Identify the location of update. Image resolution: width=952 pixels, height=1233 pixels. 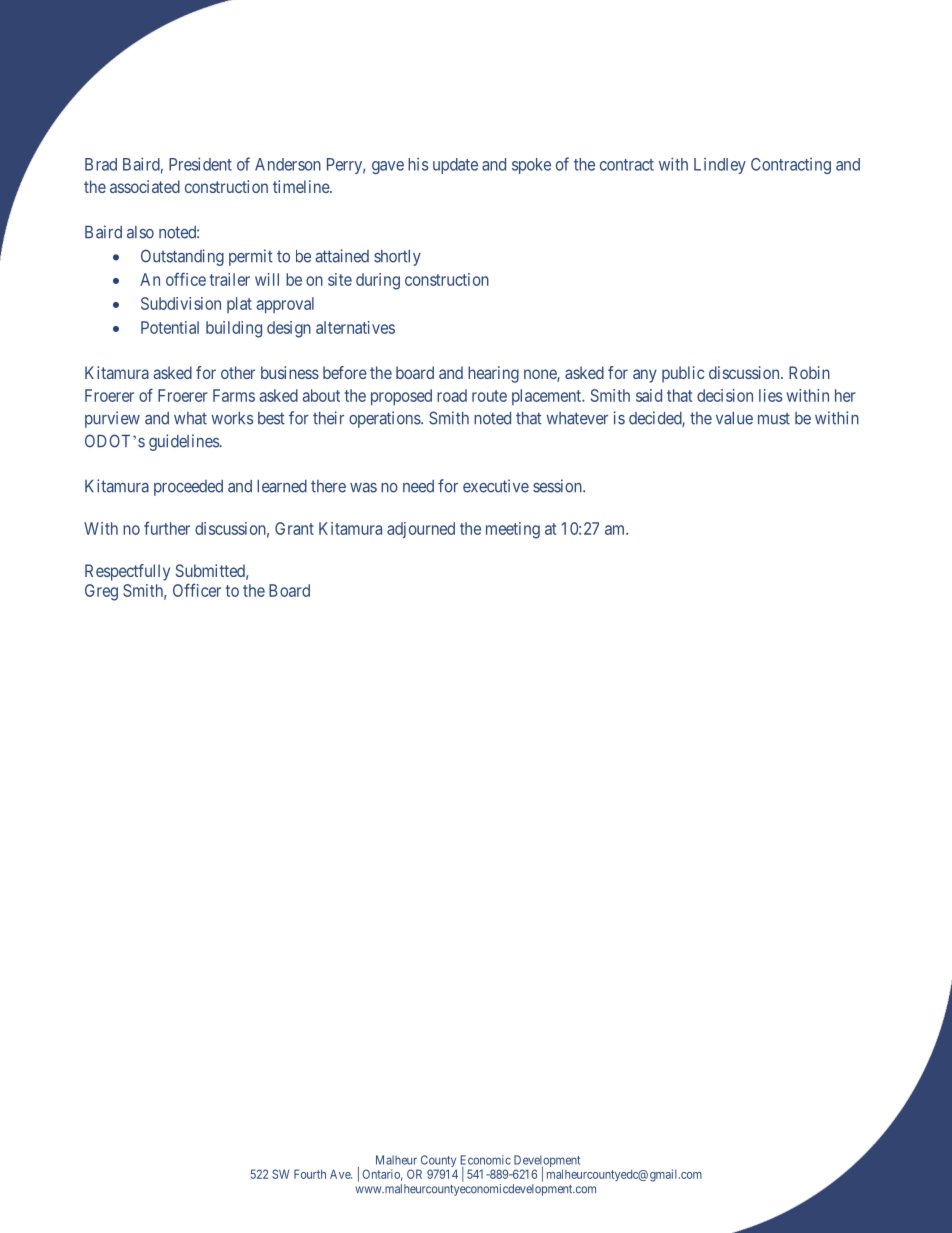
(455, 166).
